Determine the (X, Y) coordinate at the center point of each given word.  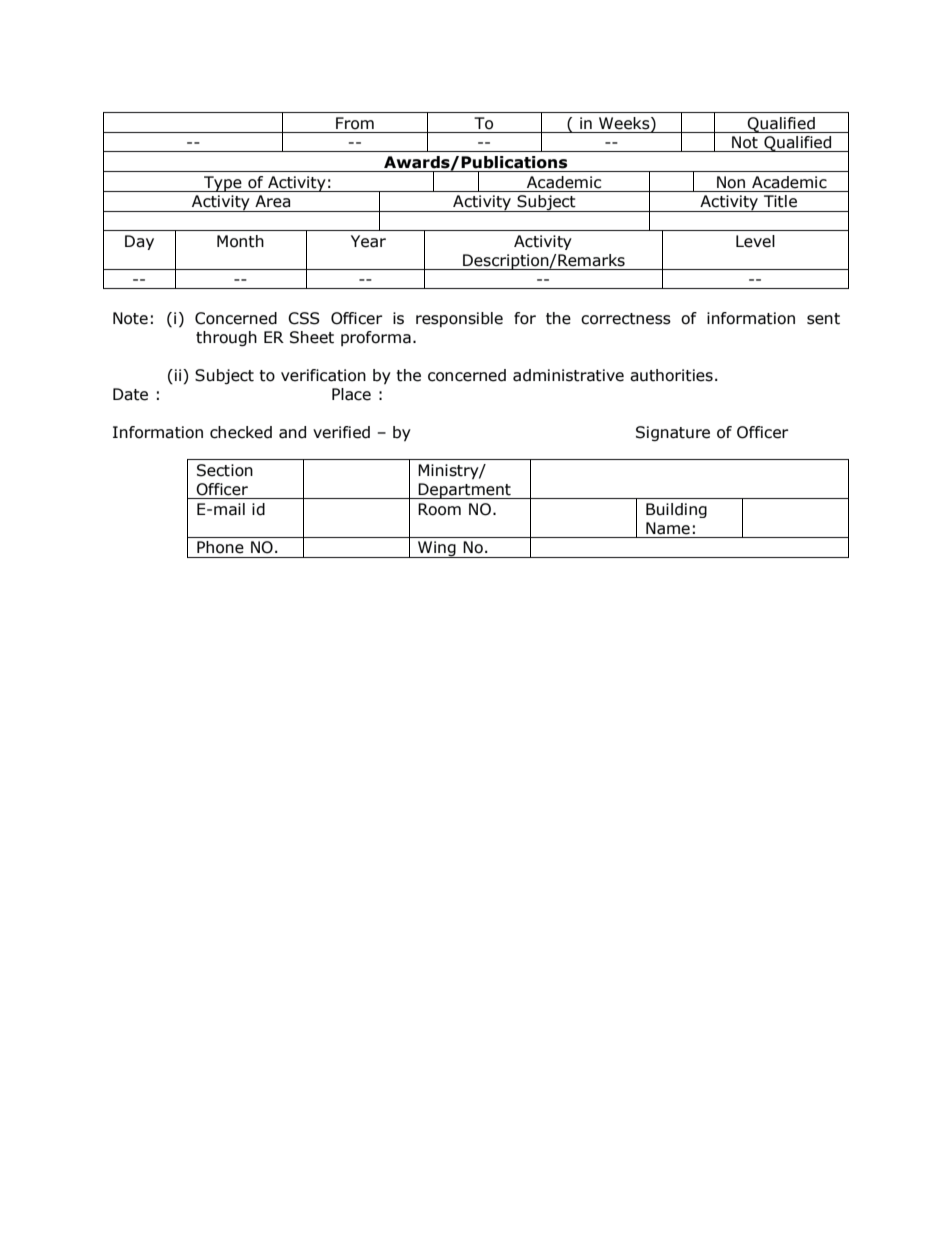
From (355, 123)
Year (368, 241)
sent (823, 319)
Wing (437, 549)
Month (240, 241)
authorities (671, 375)
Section (225, 470)
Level (755, 241)
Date (130, 394)
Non (731, 182)
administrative (568, 375)
